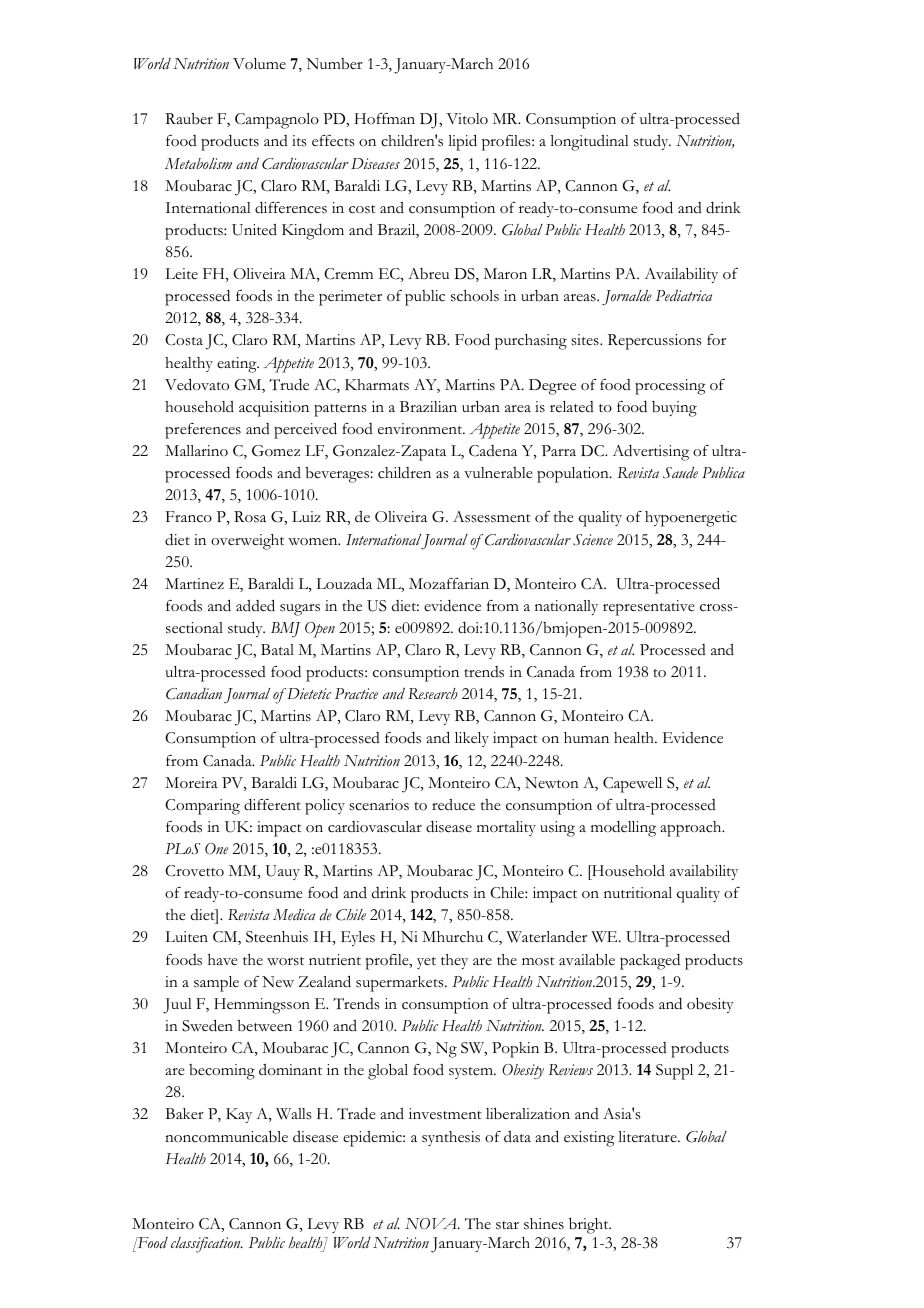  What do you see at coordinates (589, 143) in the image?
I see `longitudinal` at bounding box center [589, 143].
